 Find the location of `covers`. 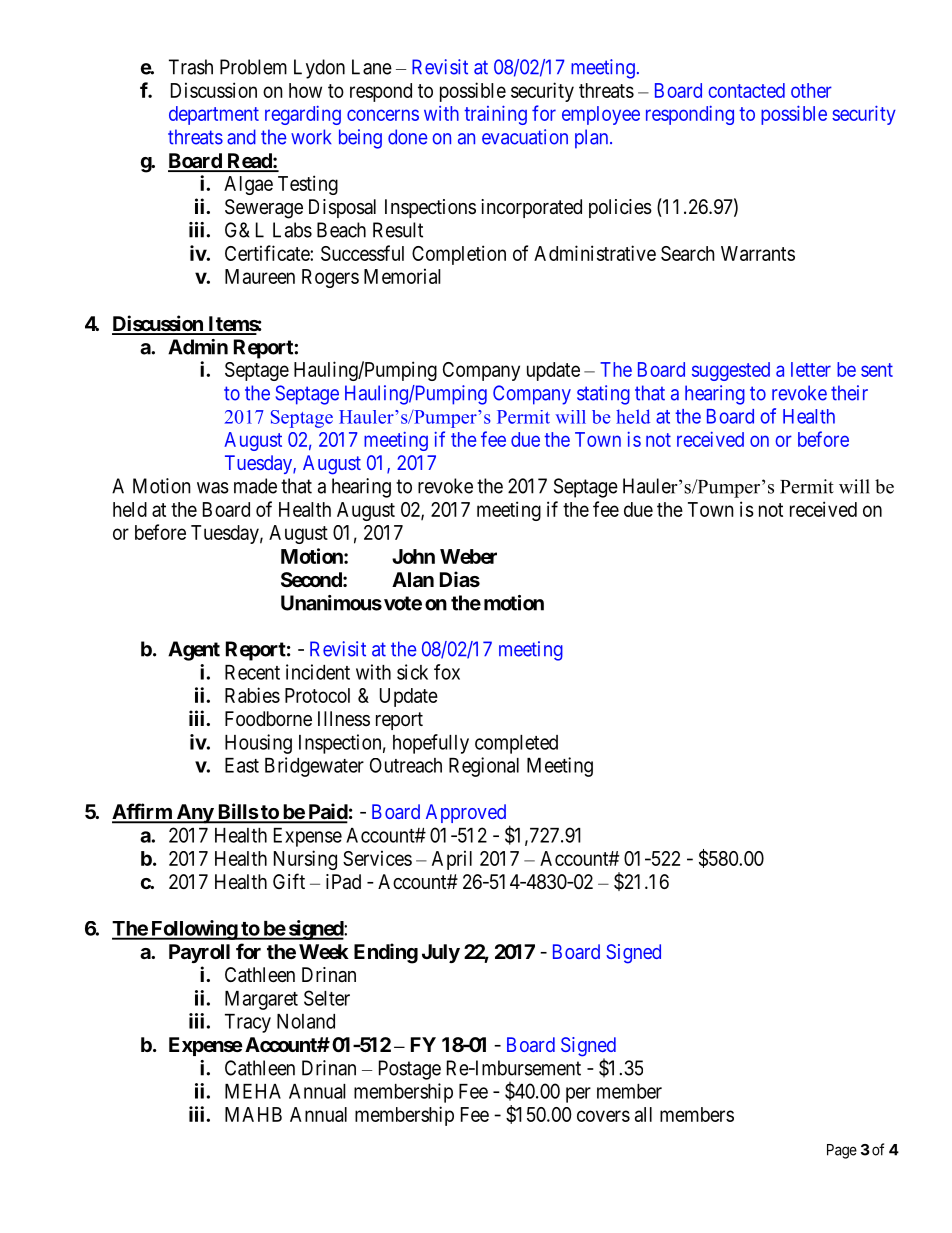

covers is located at coordinates (603, 1116).
